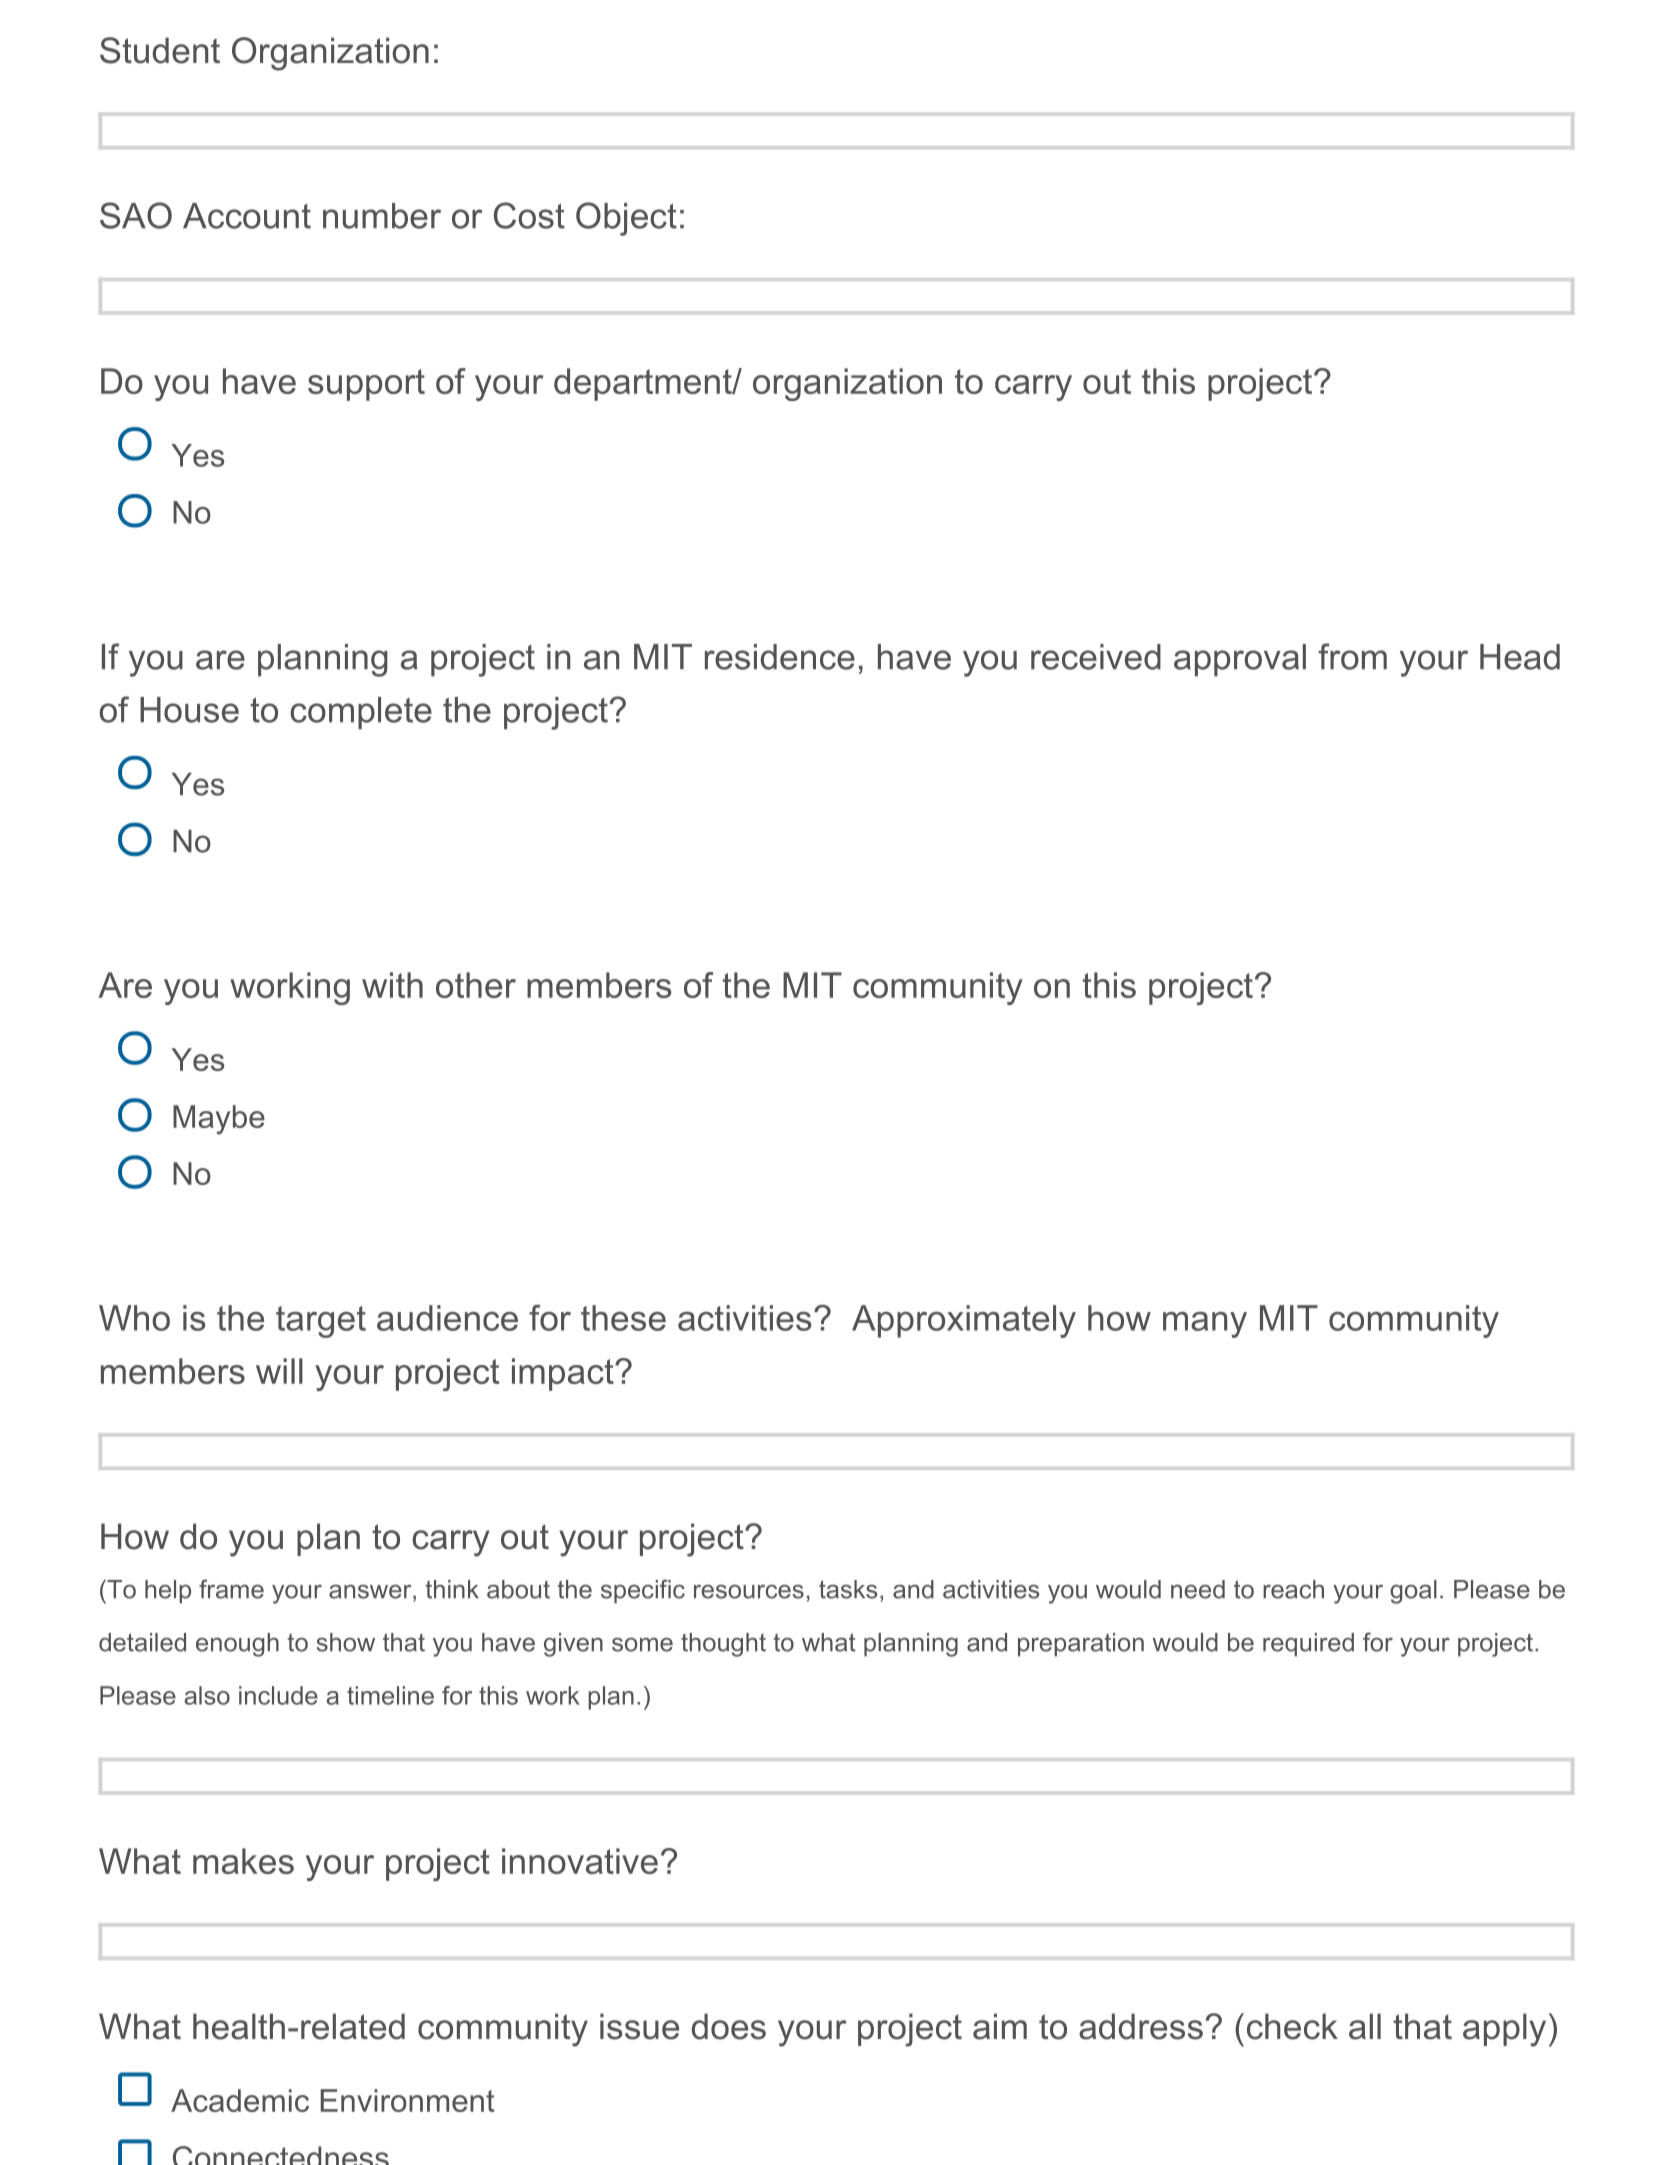 This screenshot has height=2165, width=1673. Describe the element at coordinates (231, 1589) in the screenshot. I see `frame` at that location.
